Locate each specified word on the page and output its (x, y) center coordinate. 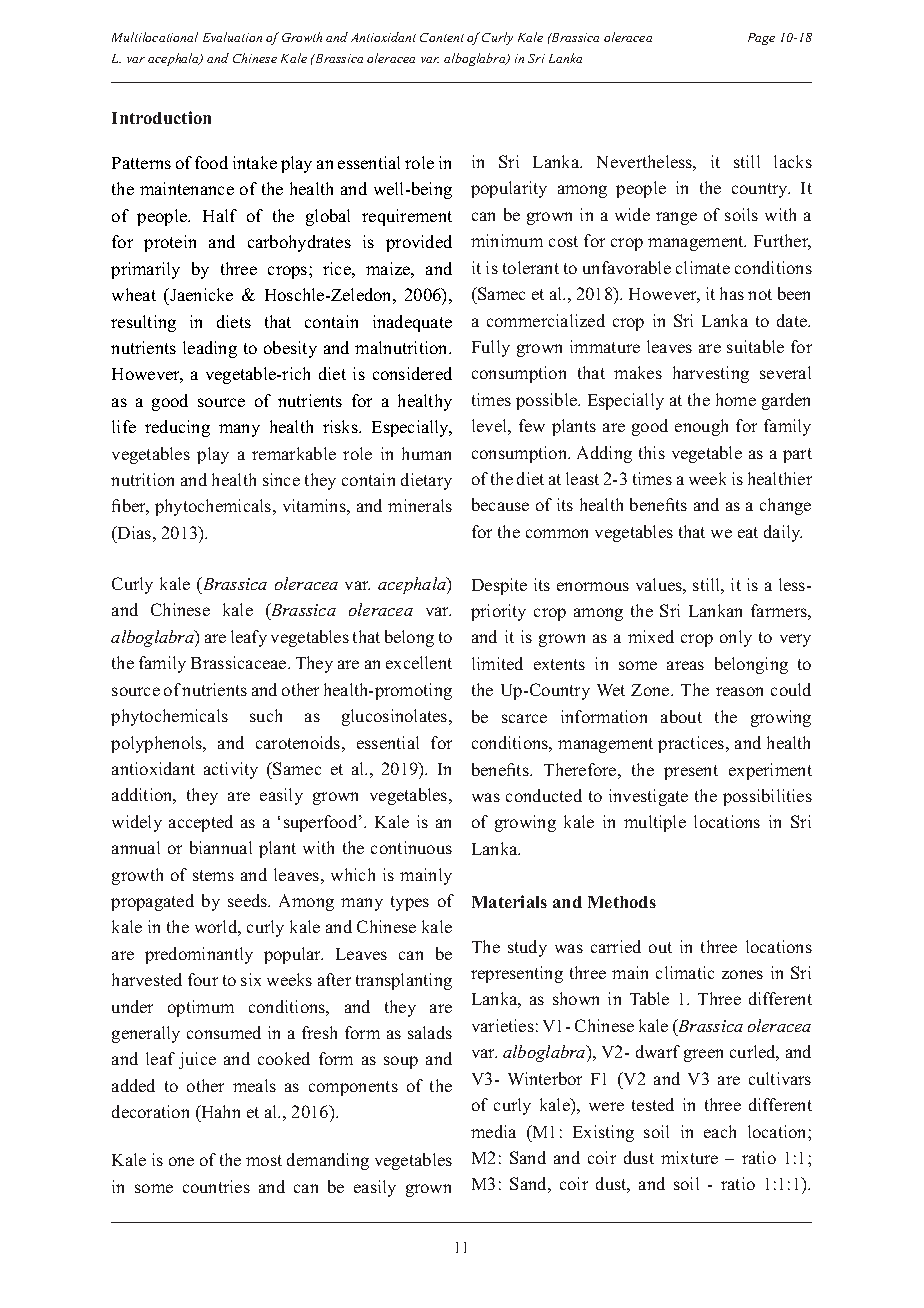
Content (442, 37)
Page (761, 39)
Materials (509, 901)
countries (216, 1186)
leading (210, 349)
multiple (655, 823)
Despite (499, 586)
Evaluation (232, 37)
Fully (491, 348)
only (736, 638)
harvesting (711, 374)
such (266, 715)
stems (213, 875)
